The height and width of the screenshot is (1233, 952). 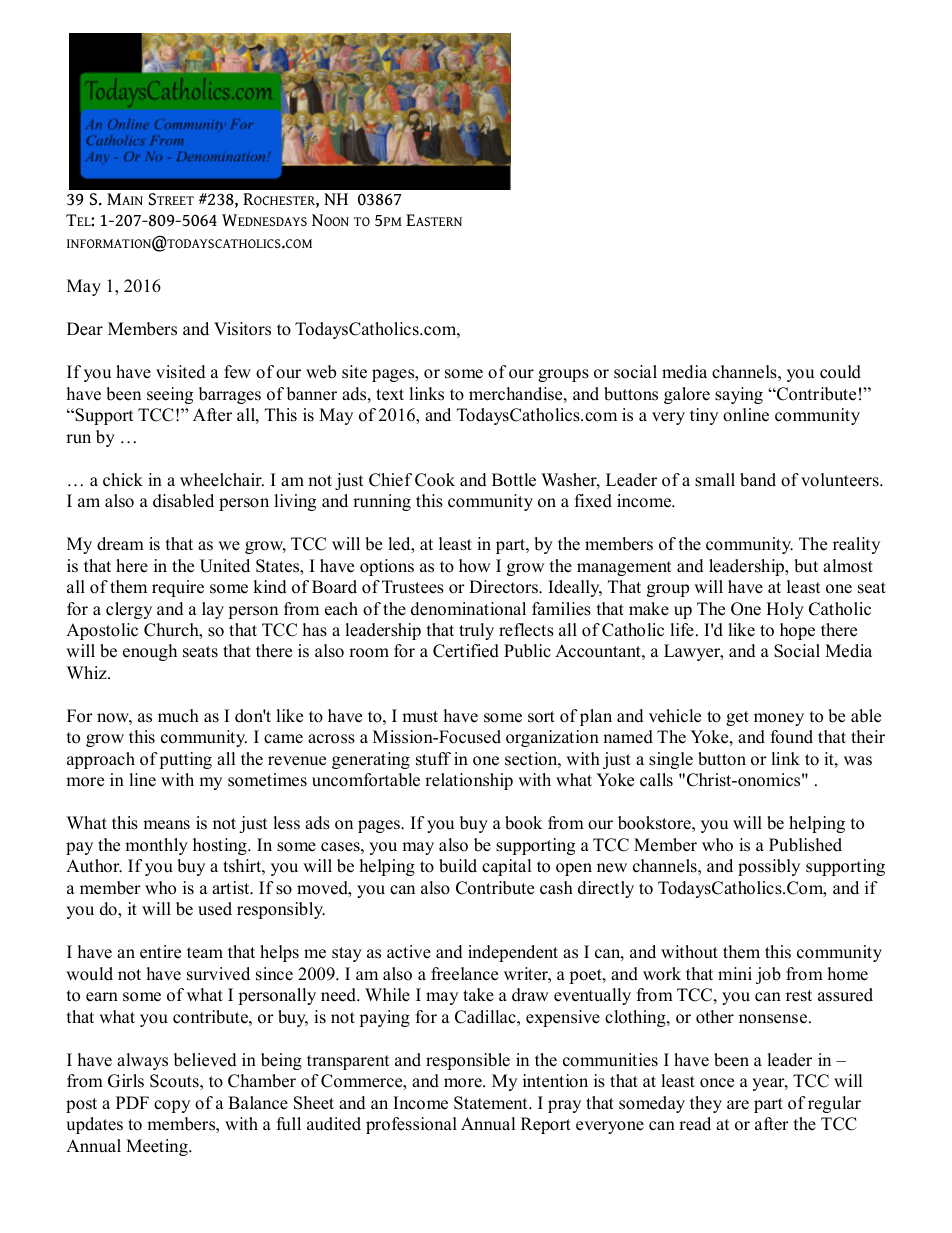 What do you see at coordinates (464, 974) in the screenshot?
I see `freelance` at bounding box center [464, 974].
